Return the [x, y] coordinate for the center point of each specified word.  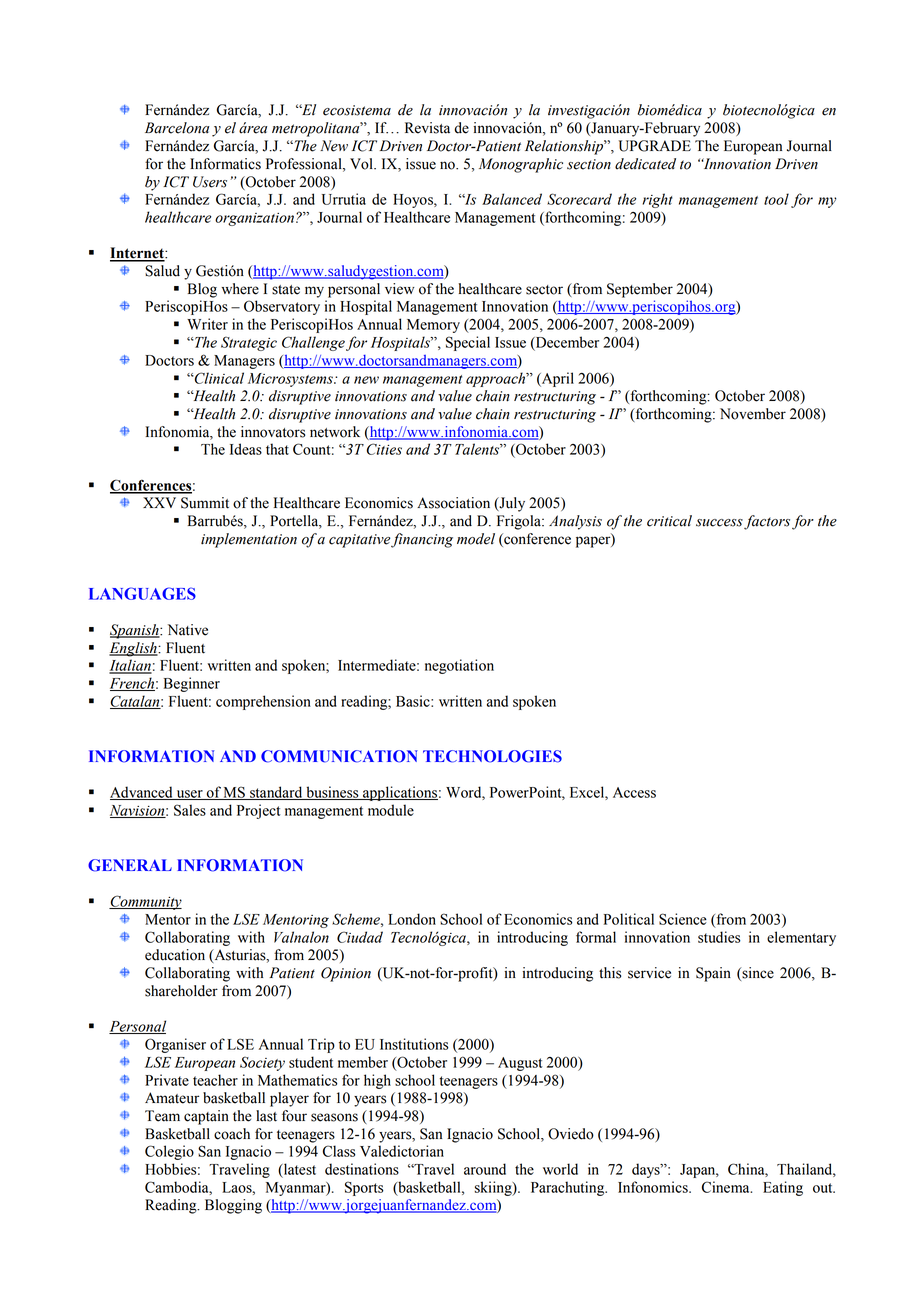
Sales [190, 810]
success [719, 523]
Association [453, 503]
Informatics [225, 164]
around [485, 1169]
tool [776, 199]
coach [232, 1134]
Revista [427, 128]
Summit [205, 503]
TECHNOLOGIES [492, 756]
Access [634, 792]
